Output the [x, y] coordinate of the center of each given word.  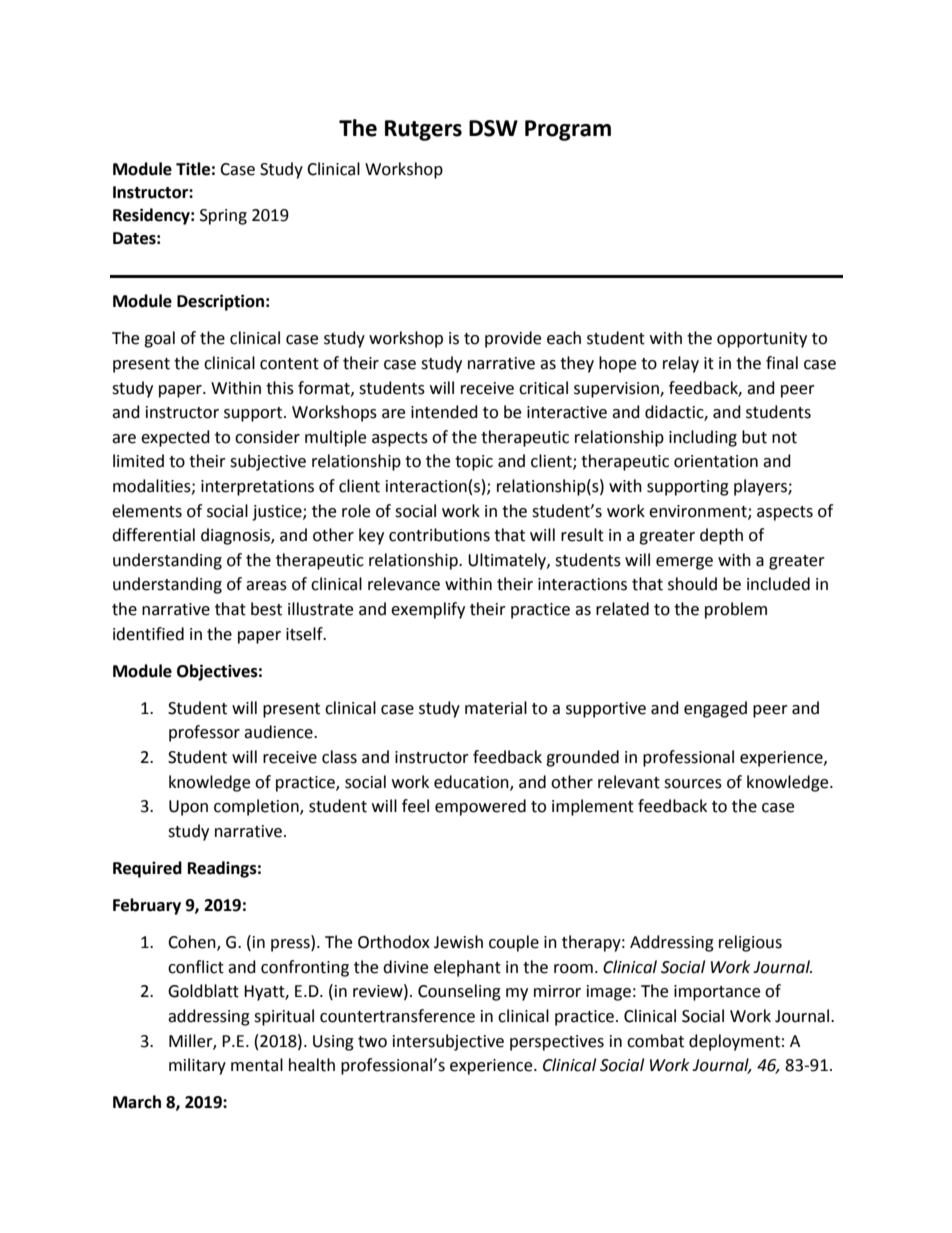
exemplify [428, 610]
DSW [493, 128]
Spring [223, 217]
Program [568, 130]
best [266, 609]
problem [736, 610]
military [197, 1066]
